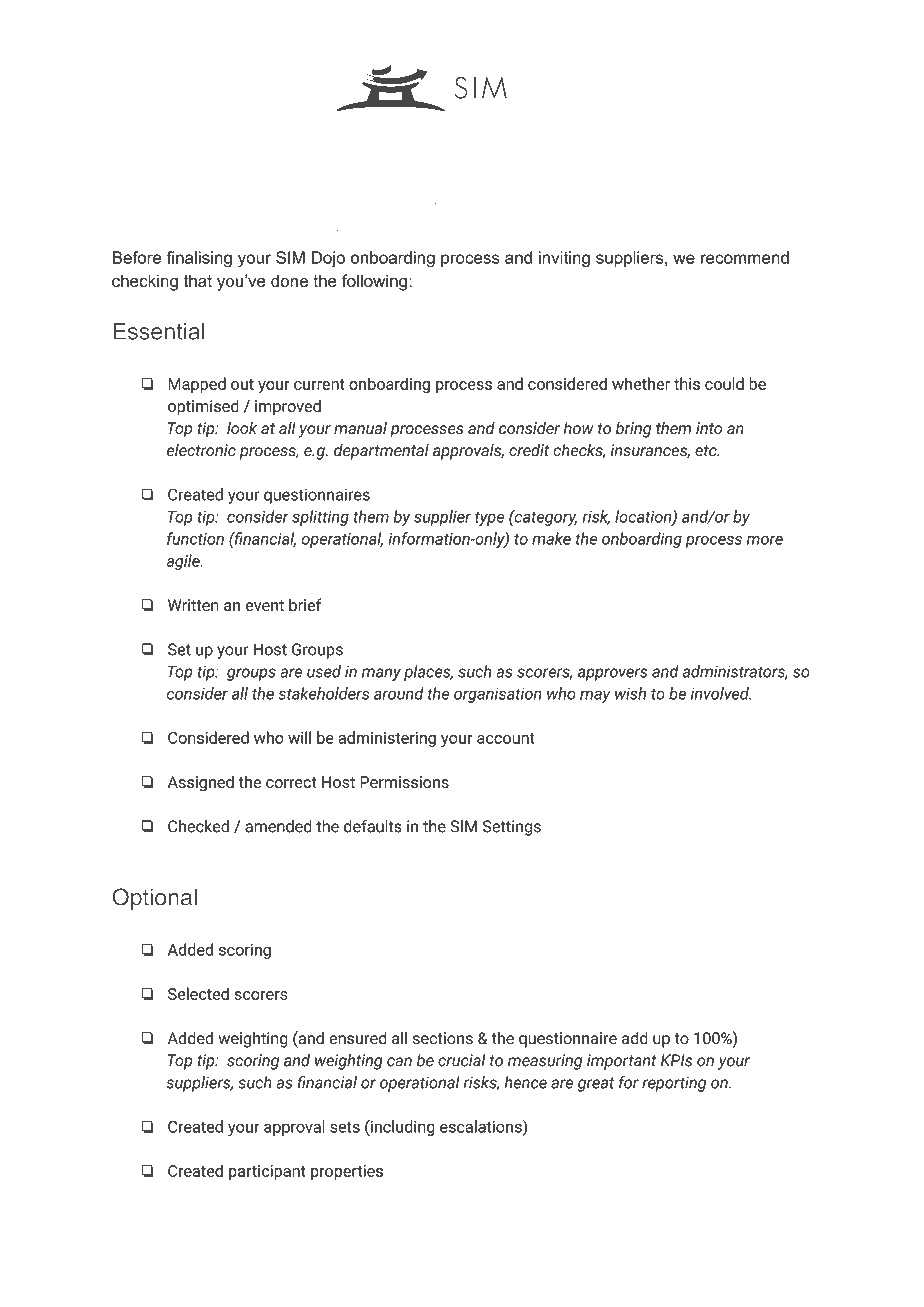 Image resolution: width=924 pixels, height=1307 pixels. I want to click on including, so click(402, 1127).
